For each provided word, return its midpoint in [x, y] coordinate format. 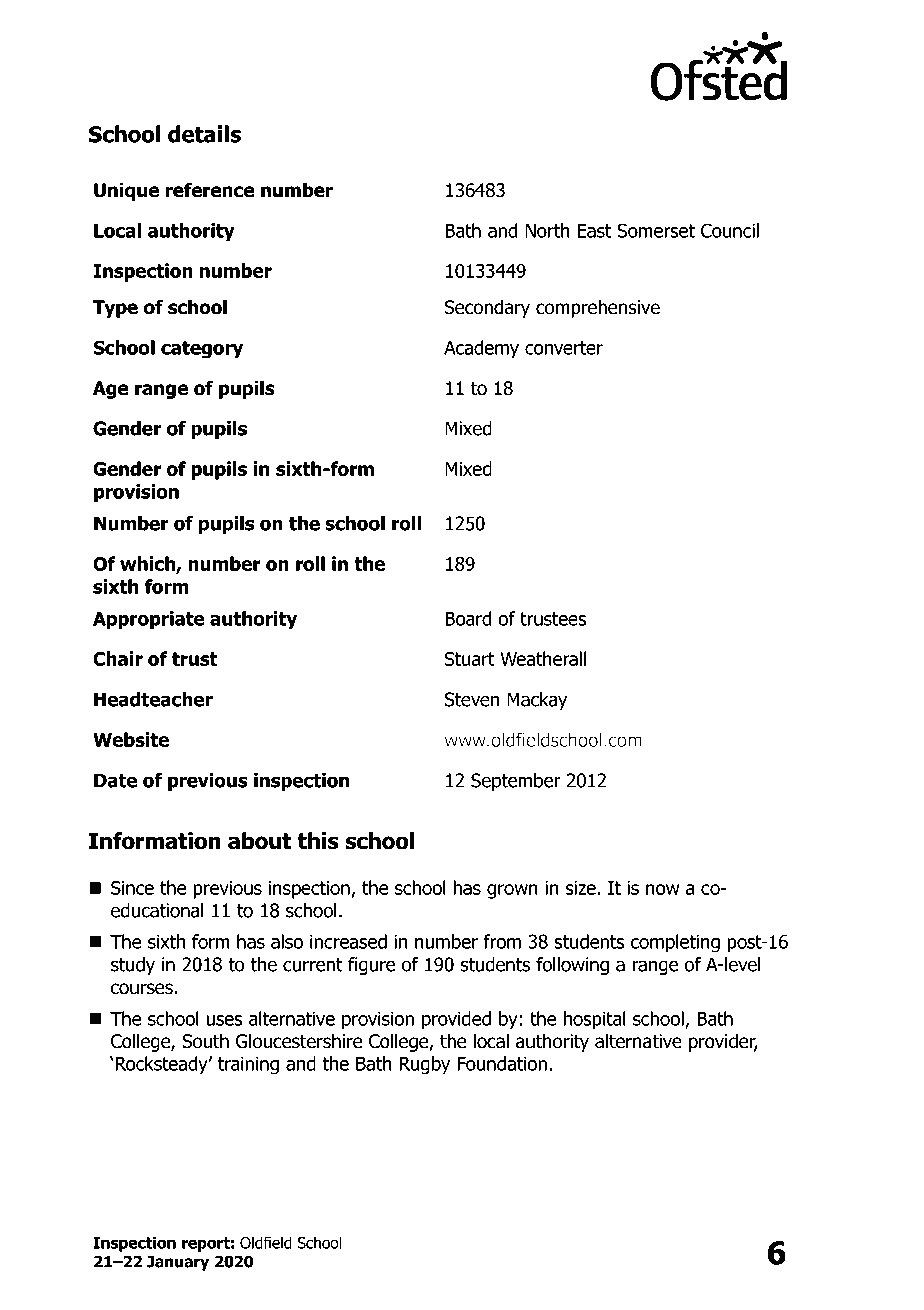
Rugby [425, 1065]
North [547, 230]
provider [723, 1042]
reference [210, 190]
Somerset [656, 230]
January [178, 1263]
